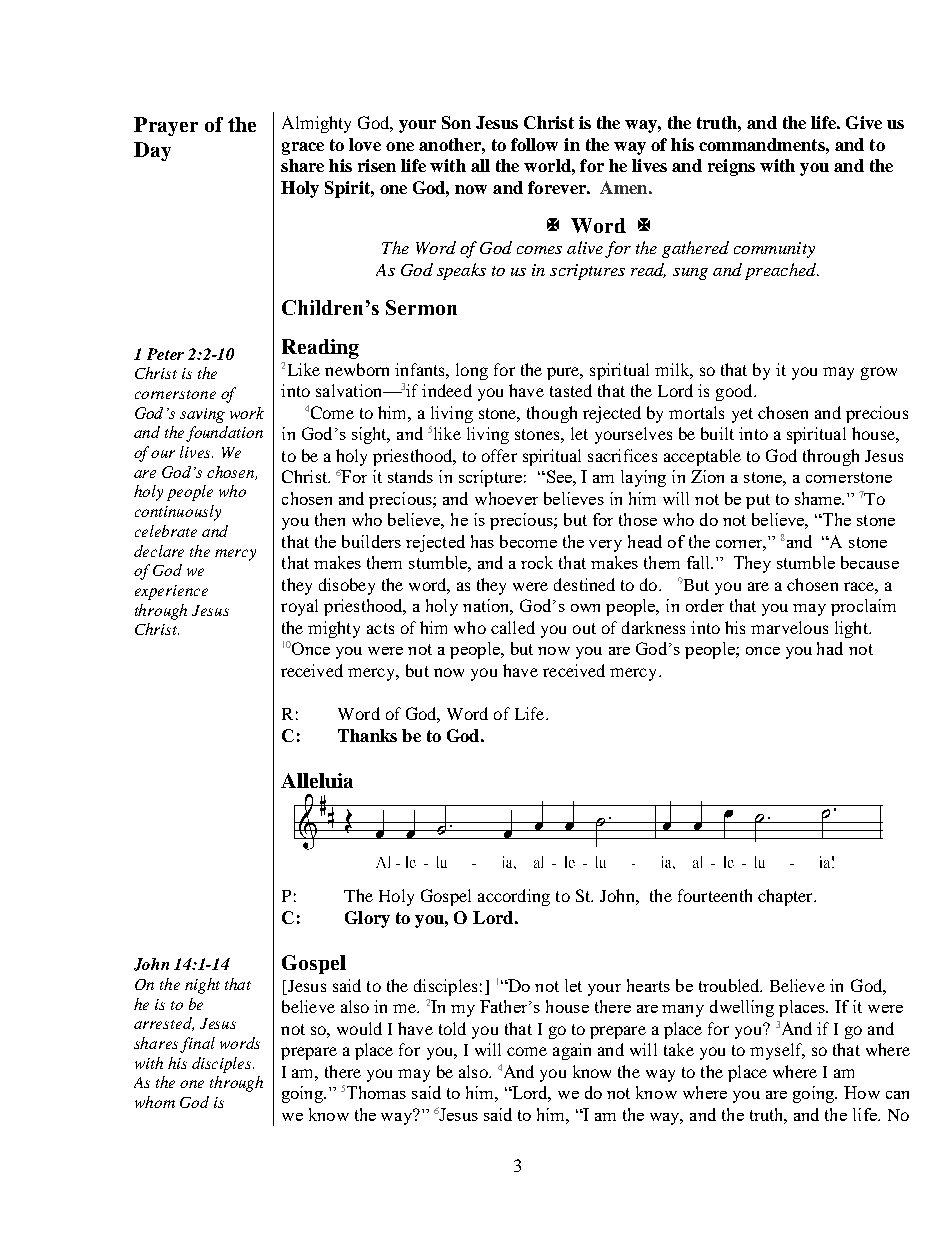 This screenshot has height=1233, width=952. What do you see at coordinates (864, 122) in the screenshot?
I see `Give` at bounding box center [864, 122].
